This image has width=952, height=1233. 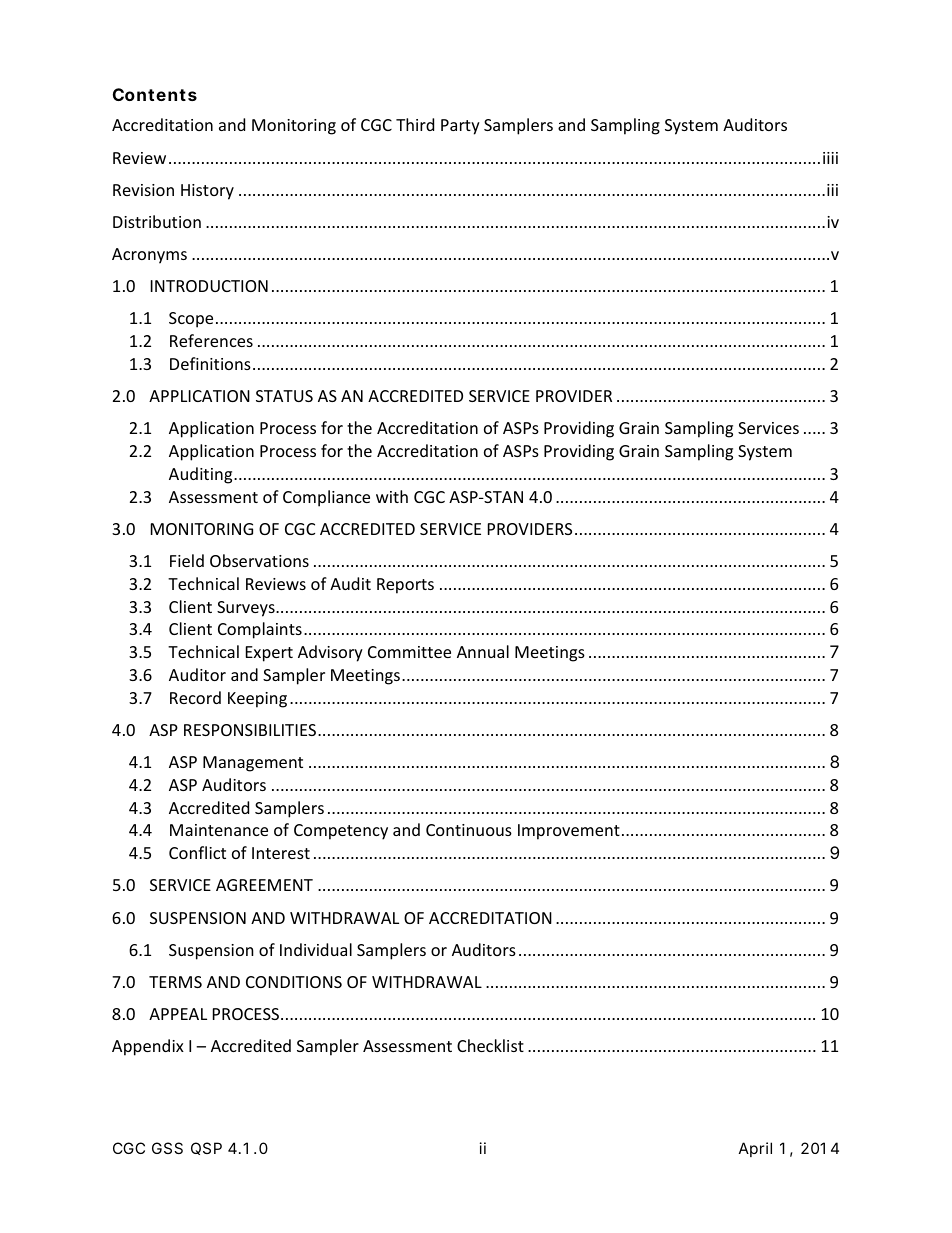 I want to click on Reports, so click(x=405, y=586).
